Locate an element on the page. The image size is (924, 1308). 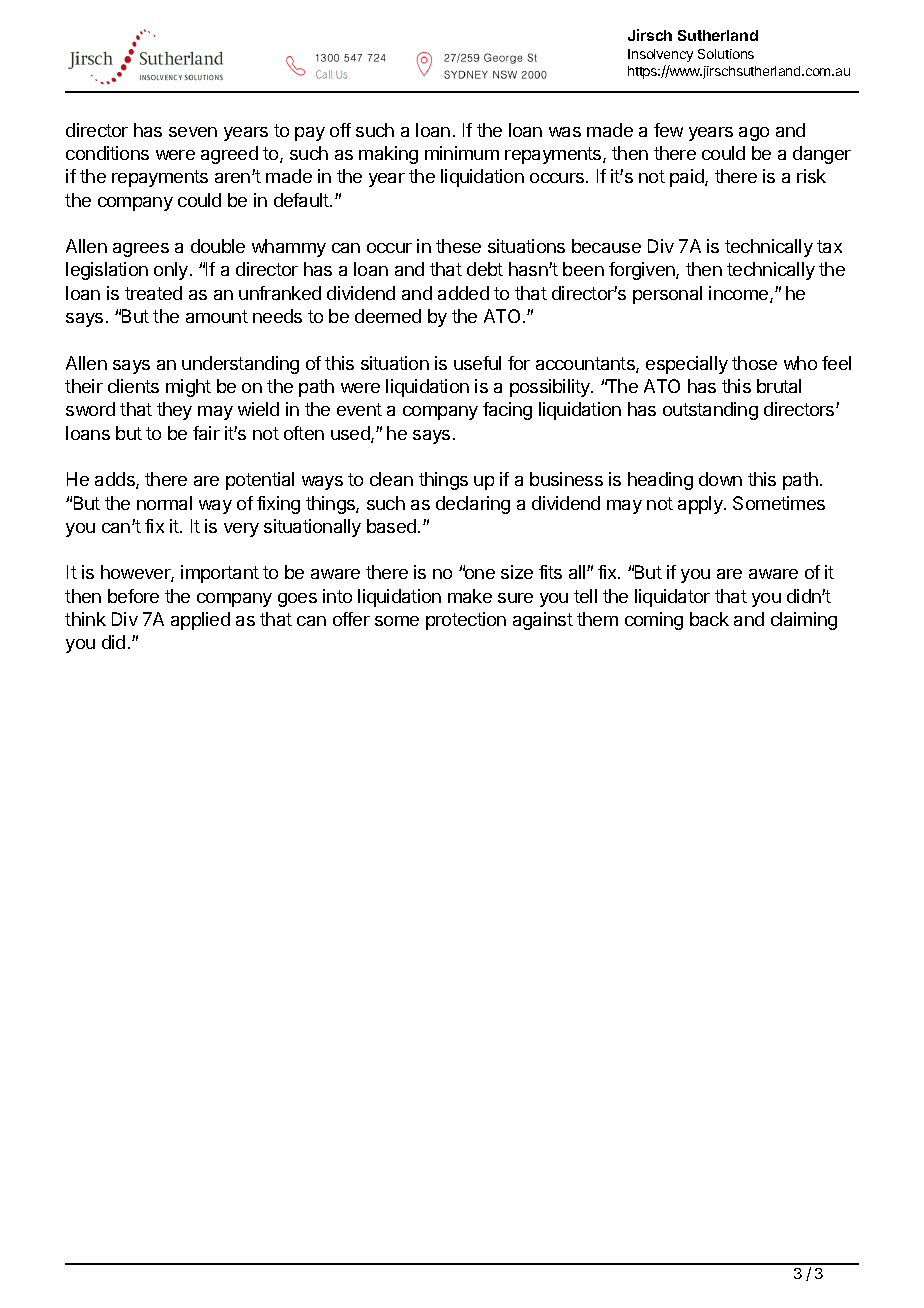
these is located at coordinates (458, 246).
